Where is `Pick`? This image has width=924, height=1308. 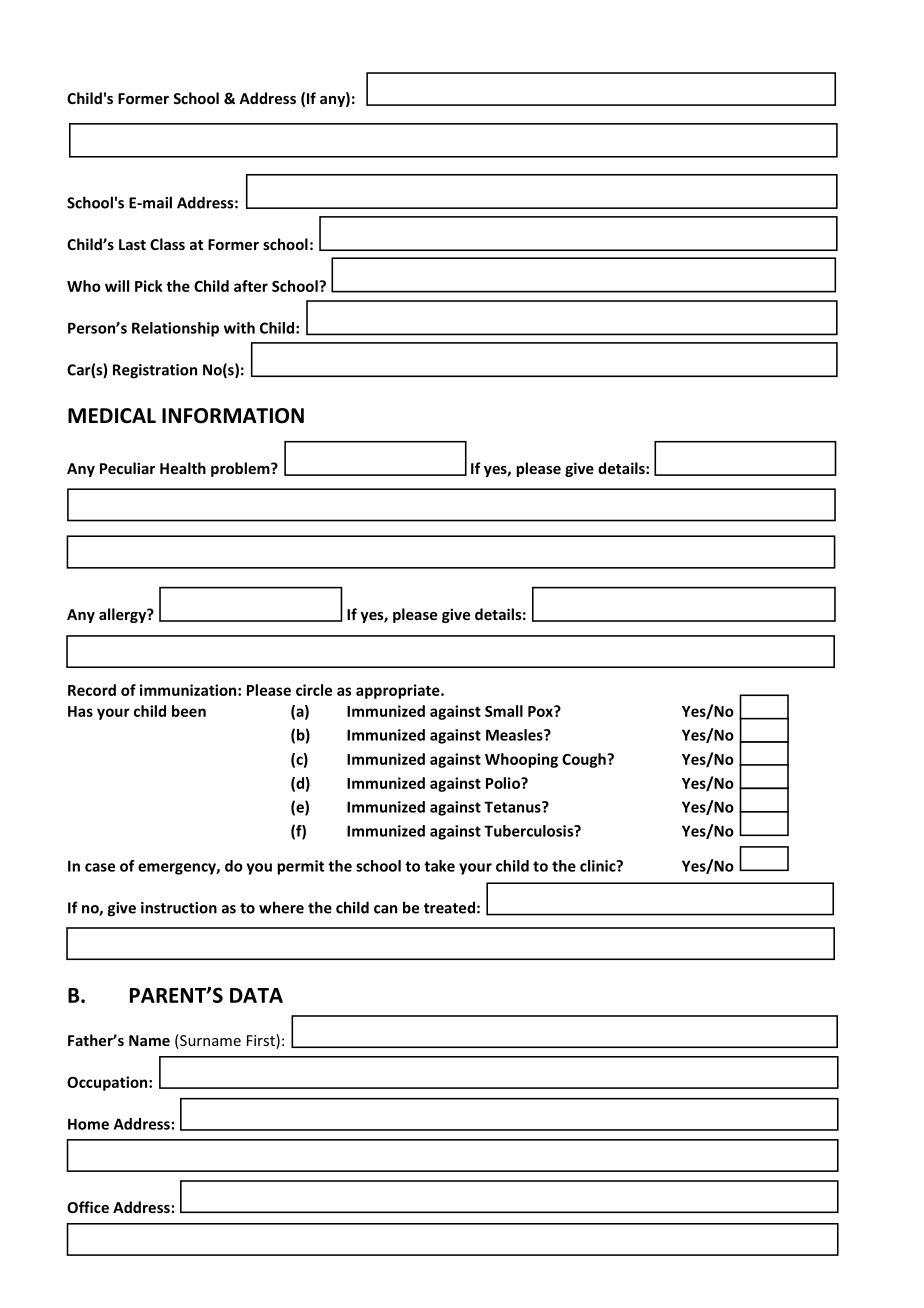 Pick is located at coordinates (149, 286).
